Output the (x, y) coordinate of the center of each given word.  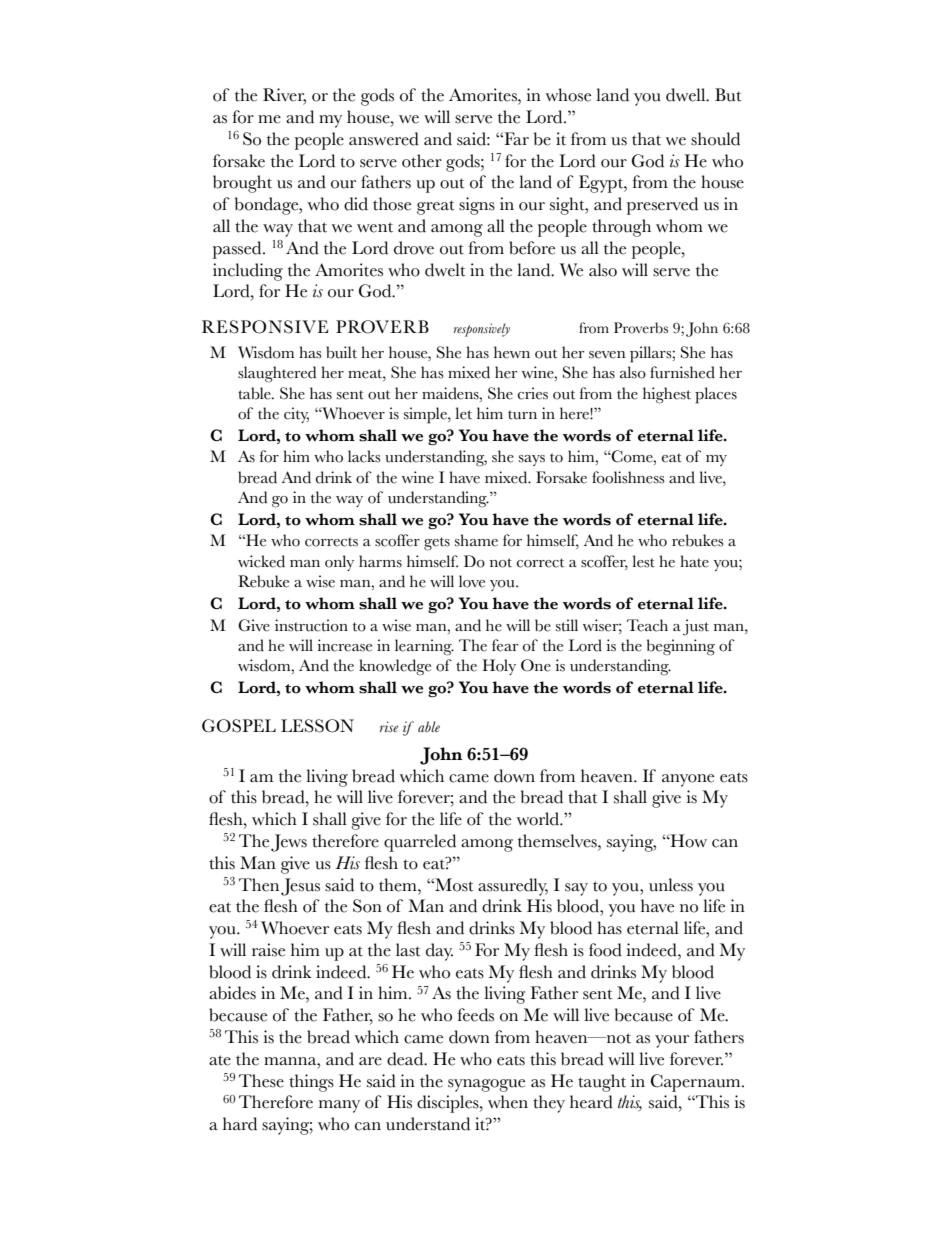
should (715, 139)
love (472, 581)
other (422, 161)
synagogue (486, 1085)
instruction (311, 625)
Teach (647, 625)
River (284, 96)
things (311, 1083)
